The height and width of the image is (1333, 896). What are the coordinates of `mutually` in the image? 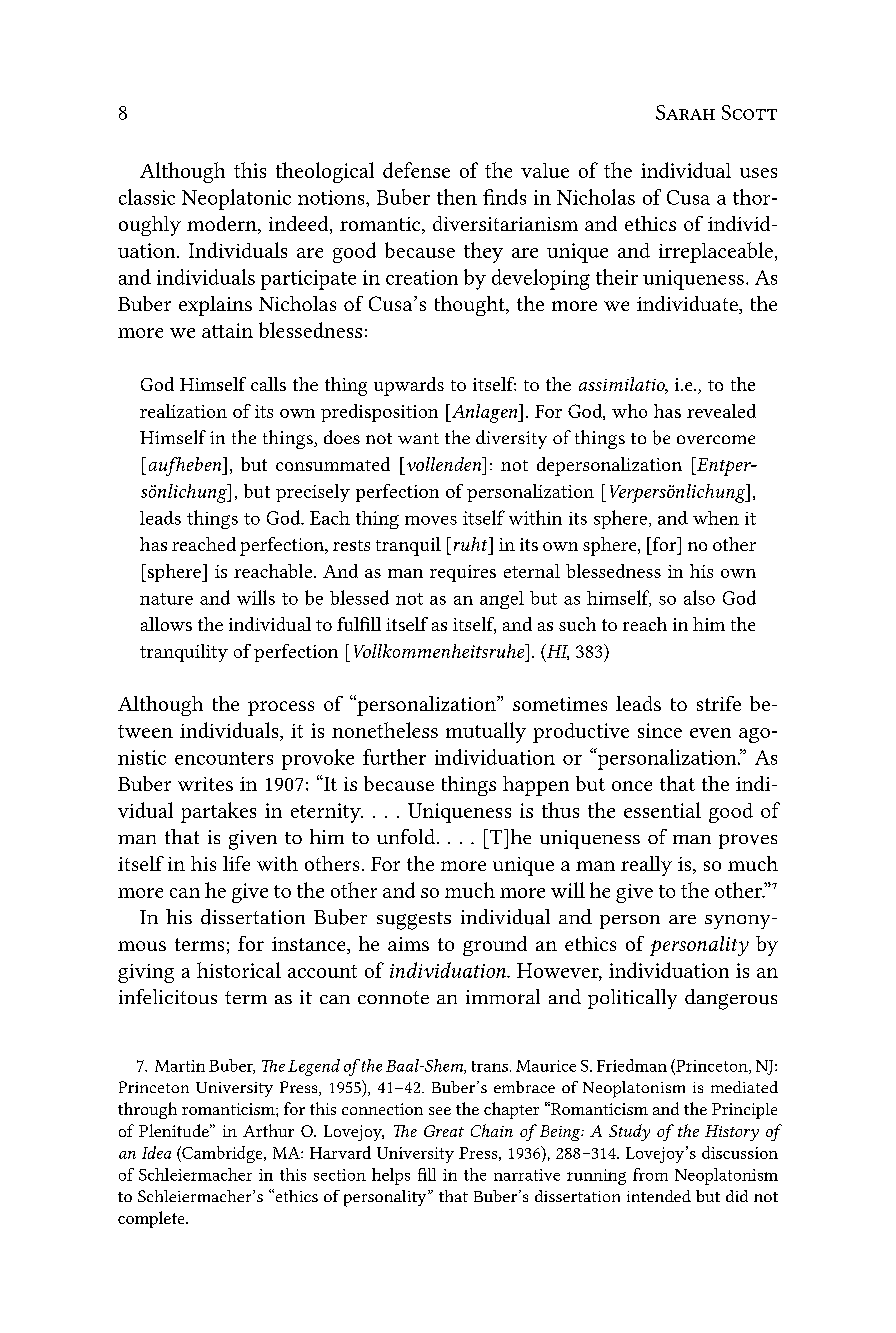 It's located at (486, 732).
